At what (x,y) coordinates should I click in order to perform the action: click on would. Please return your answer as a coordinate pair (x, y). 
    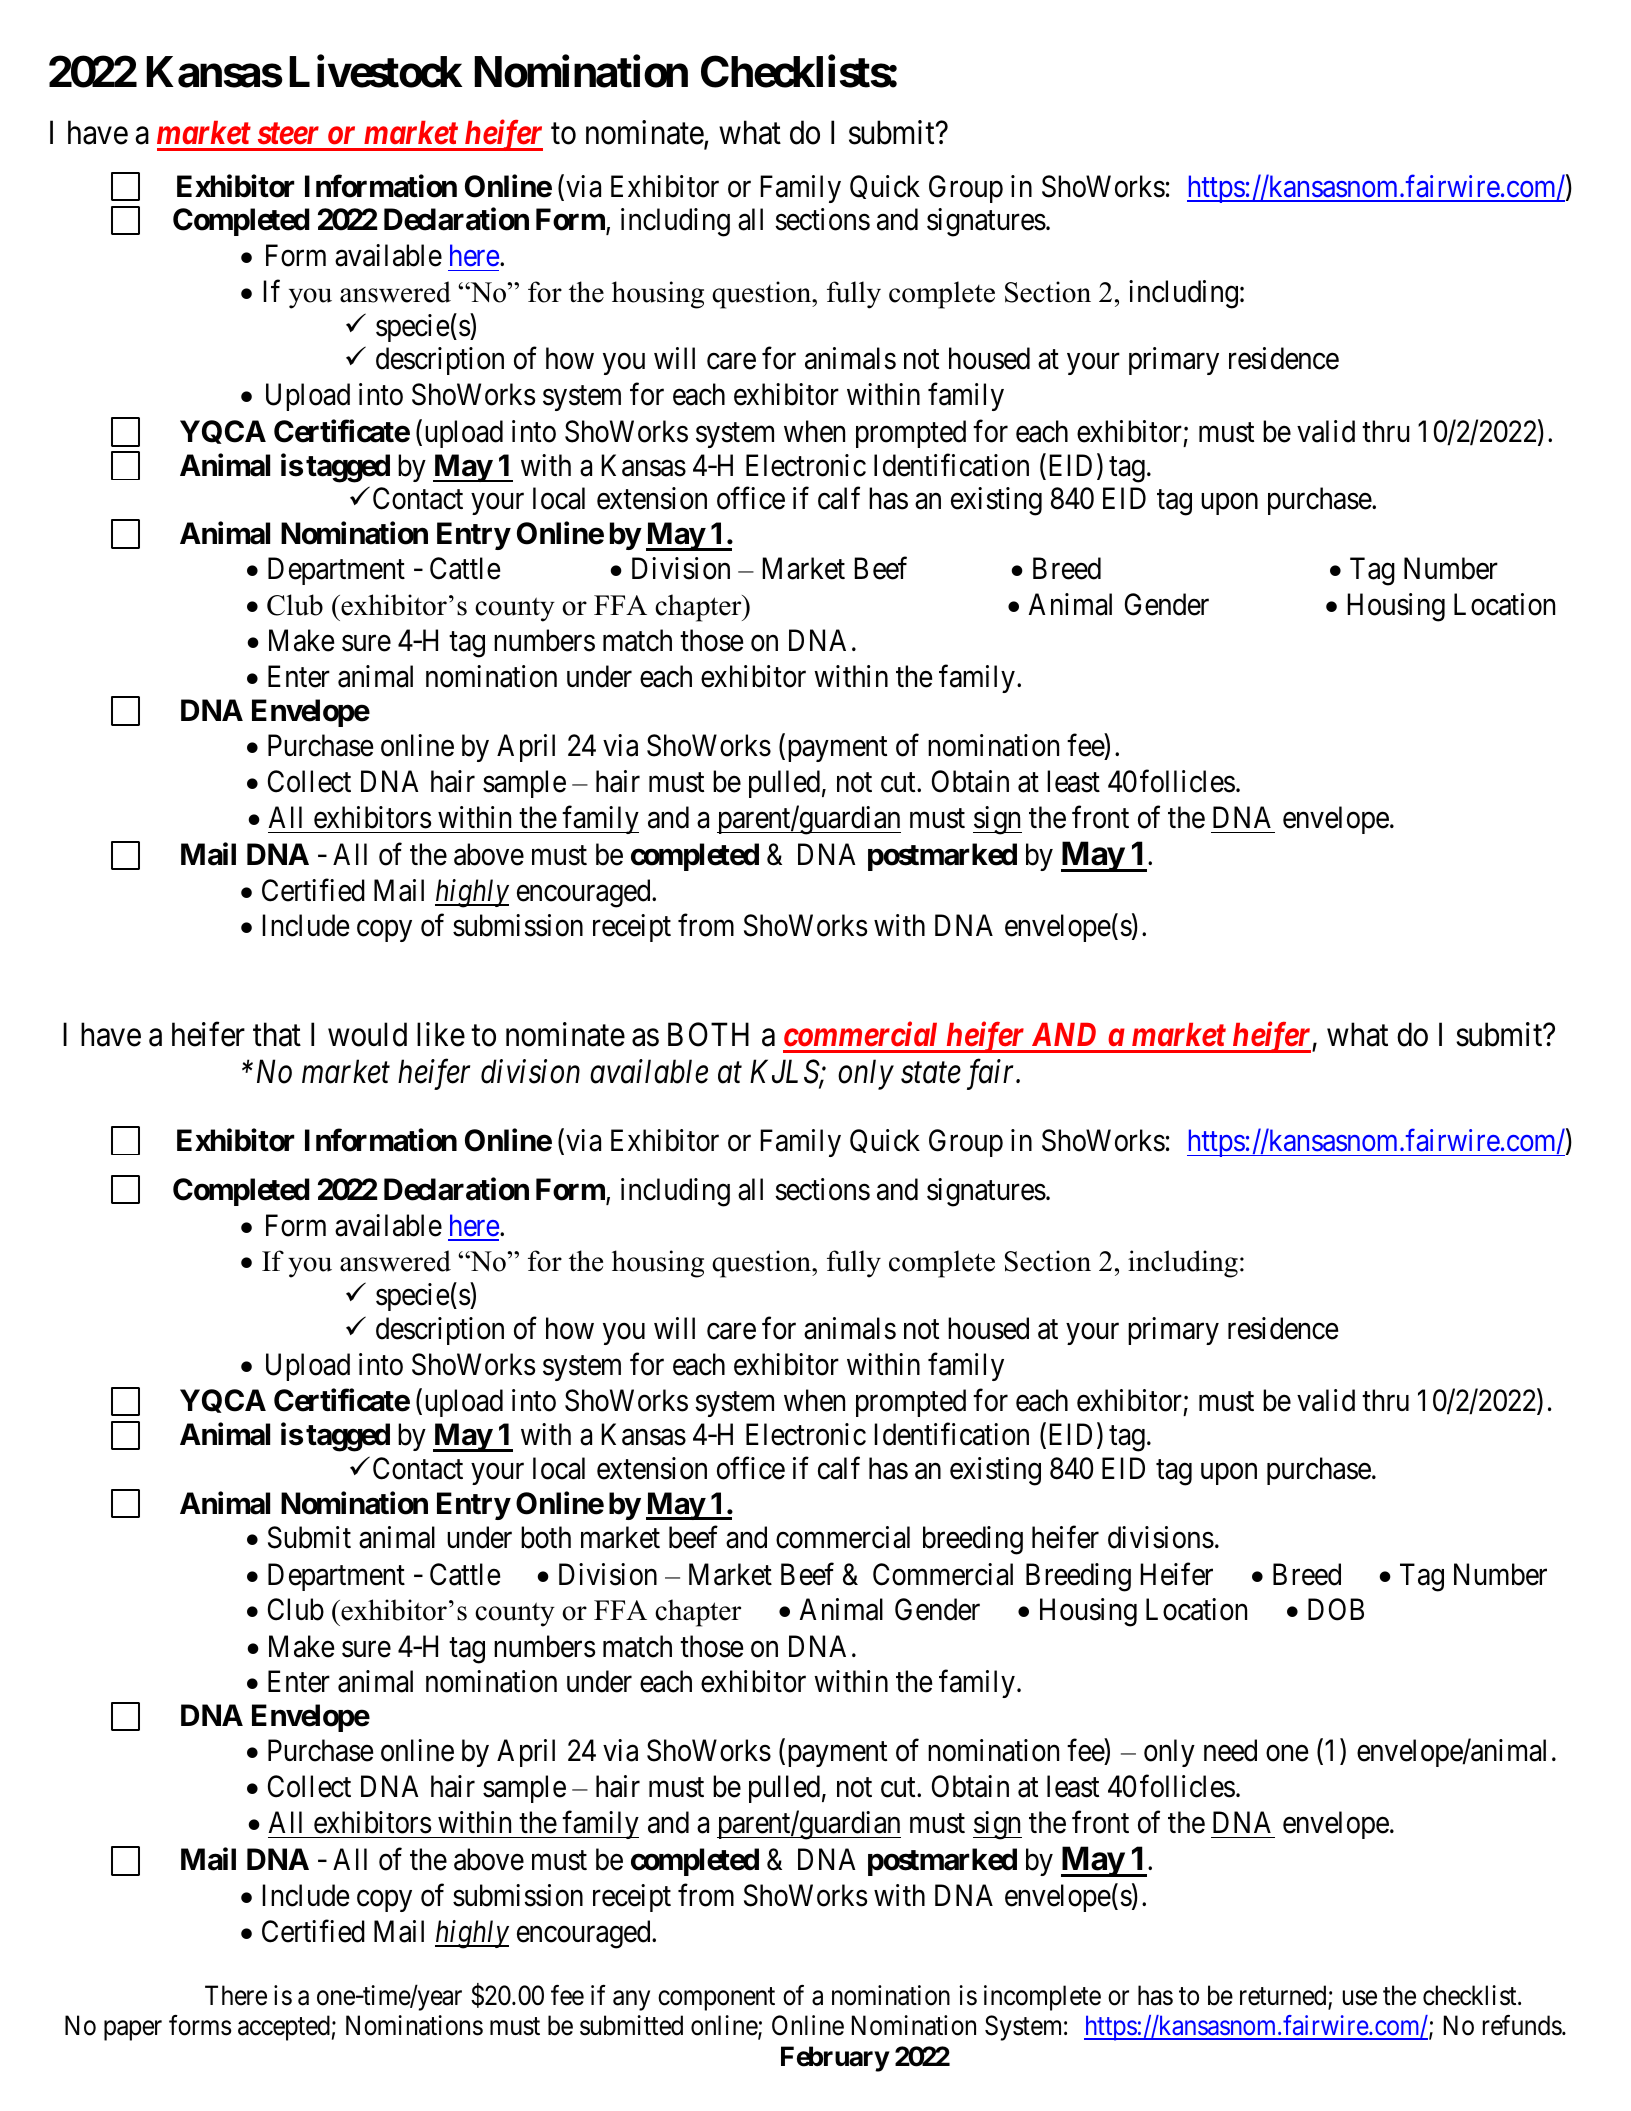
    Looking at the image, I should click on (367, 1034).
